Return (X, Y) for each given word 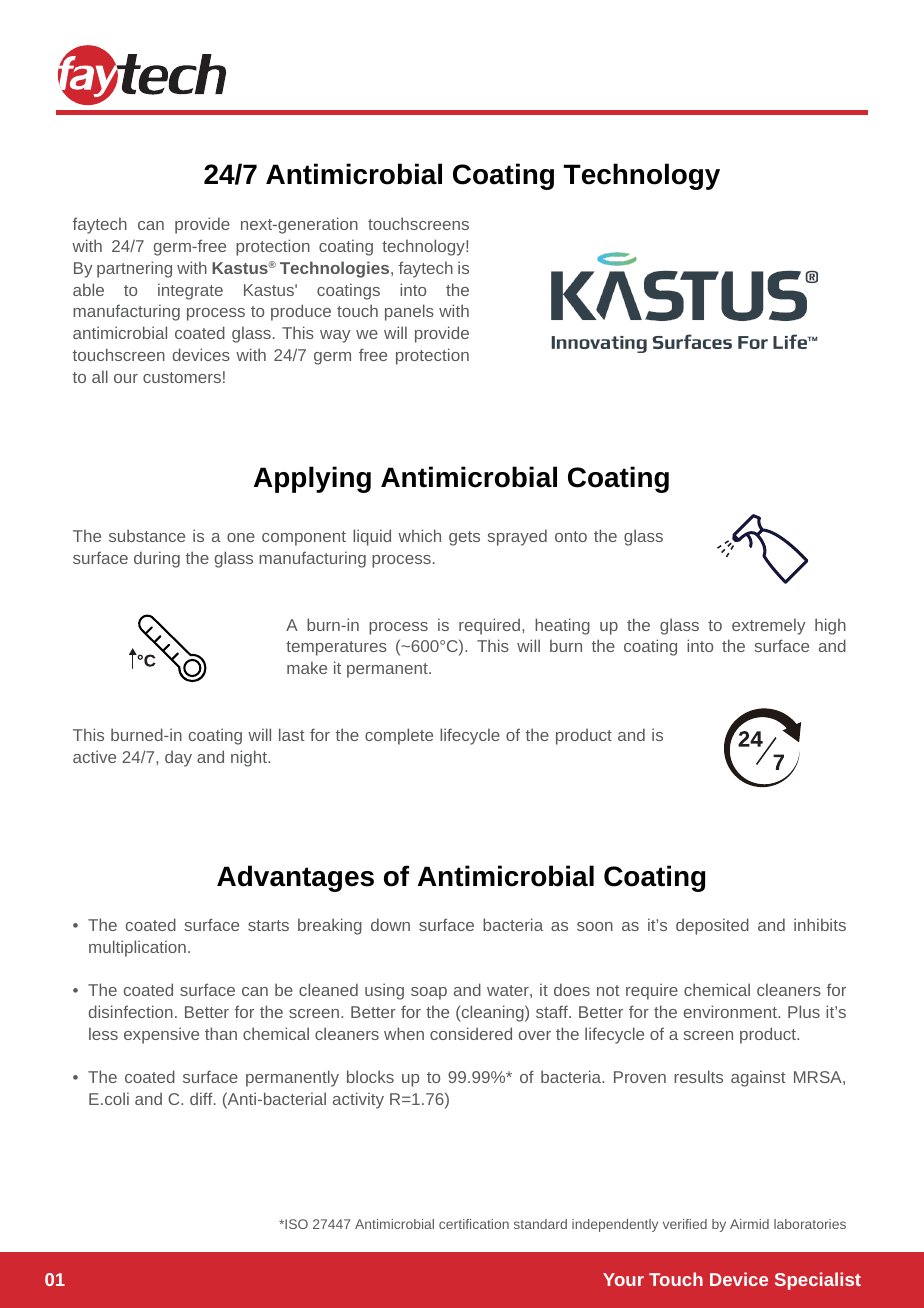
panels (409, 312)
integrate (190, 291)
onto (571, 536)
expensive (161, 1035)
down (390, 924)
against (758, 1078)
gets (464, 538)
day (178, 758)
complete (399, 736)
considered (471, 1033)
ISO (295, 1224)
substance (147, 535)
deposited (712, 926)
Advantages (295, 878)
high (830, 626)
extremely (769, 626)
